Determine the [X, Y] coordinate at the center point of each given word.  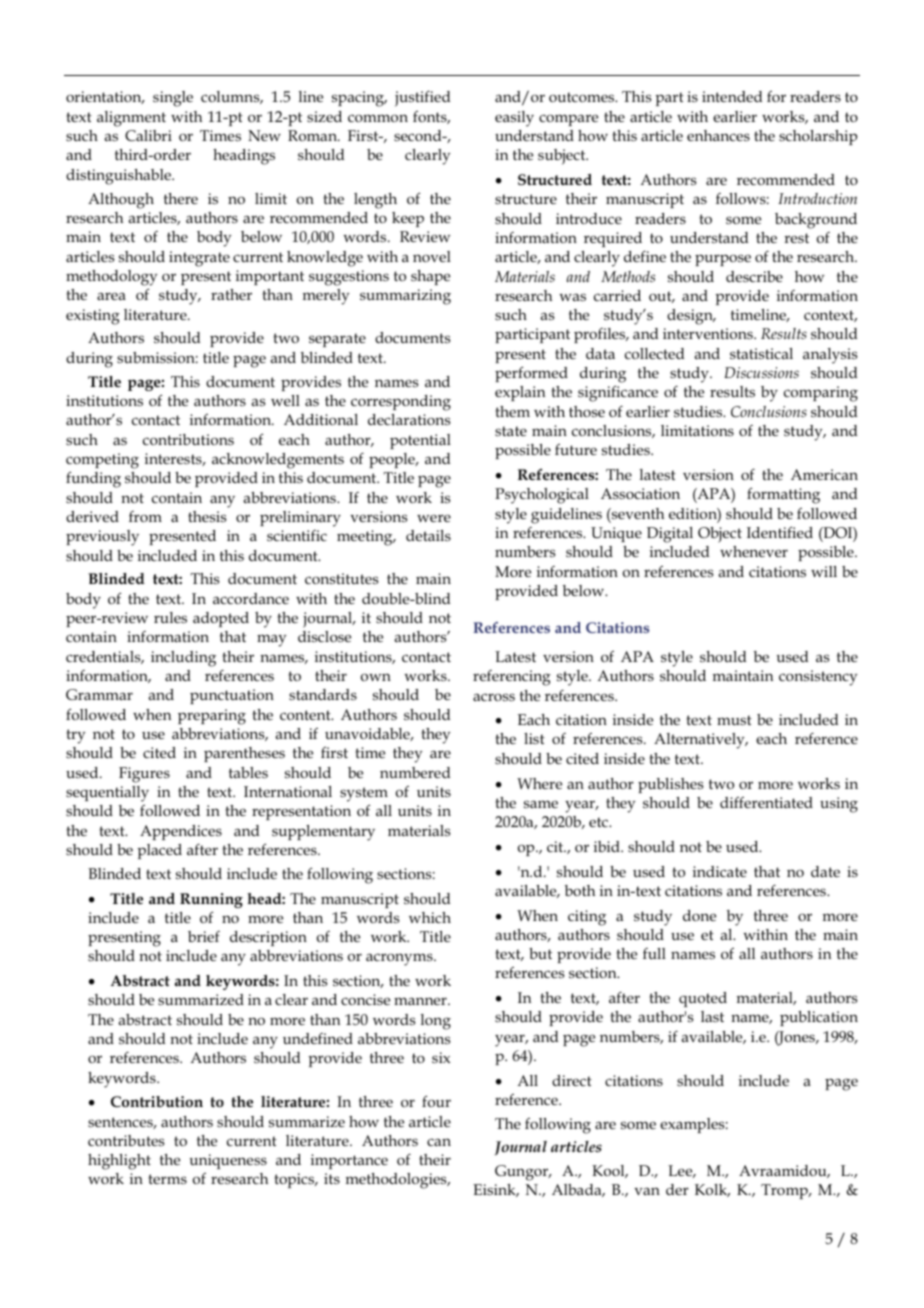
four [436, 1101]
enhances [718, 135]
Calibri [148, 135]
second [419, 135]
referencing [512, 678]
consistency [818, 678]
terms [168, 1179]
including [183, 659]
